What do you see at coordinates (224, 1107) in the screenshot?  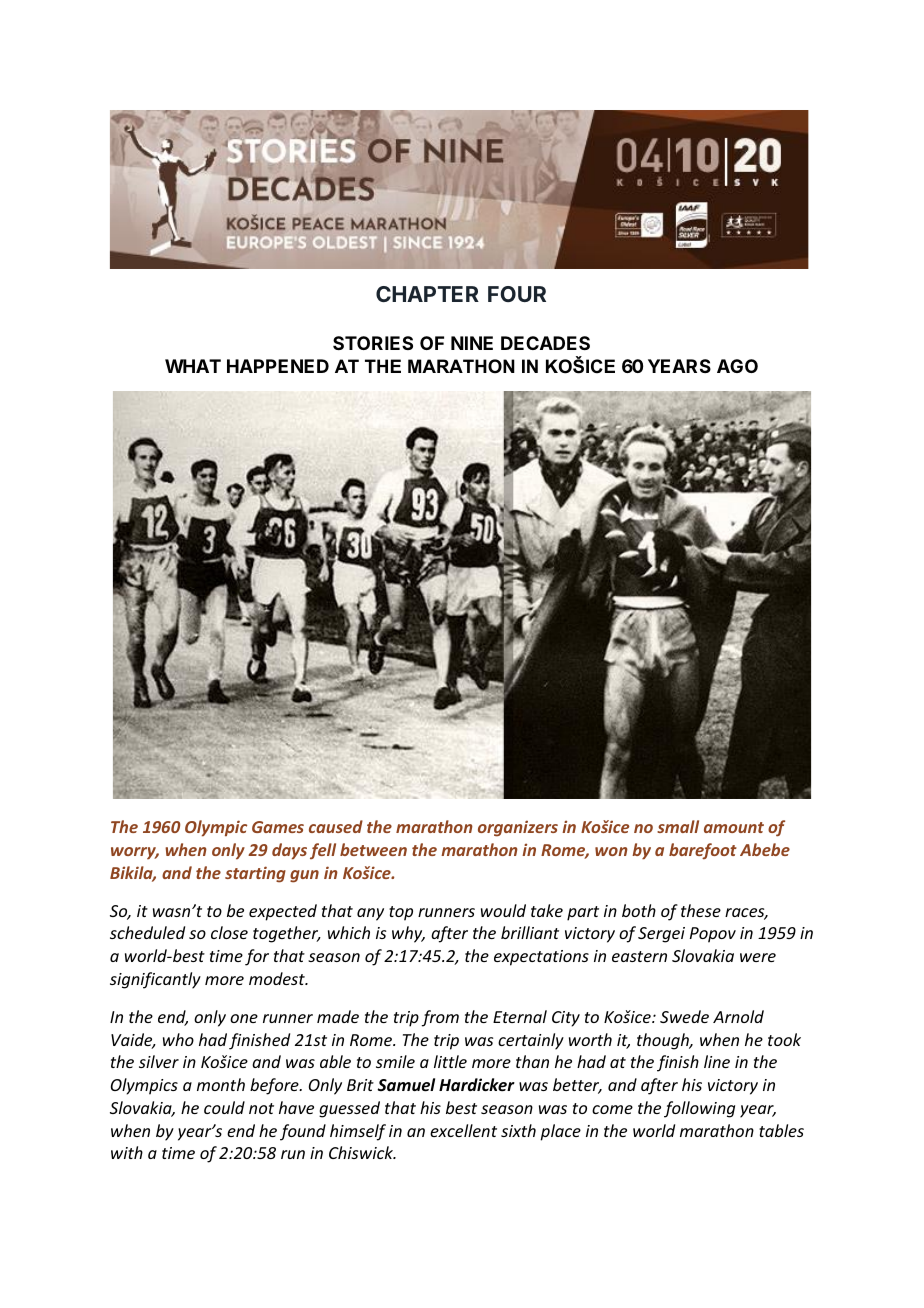 I see `could` at bounding box center [224, 1107].
